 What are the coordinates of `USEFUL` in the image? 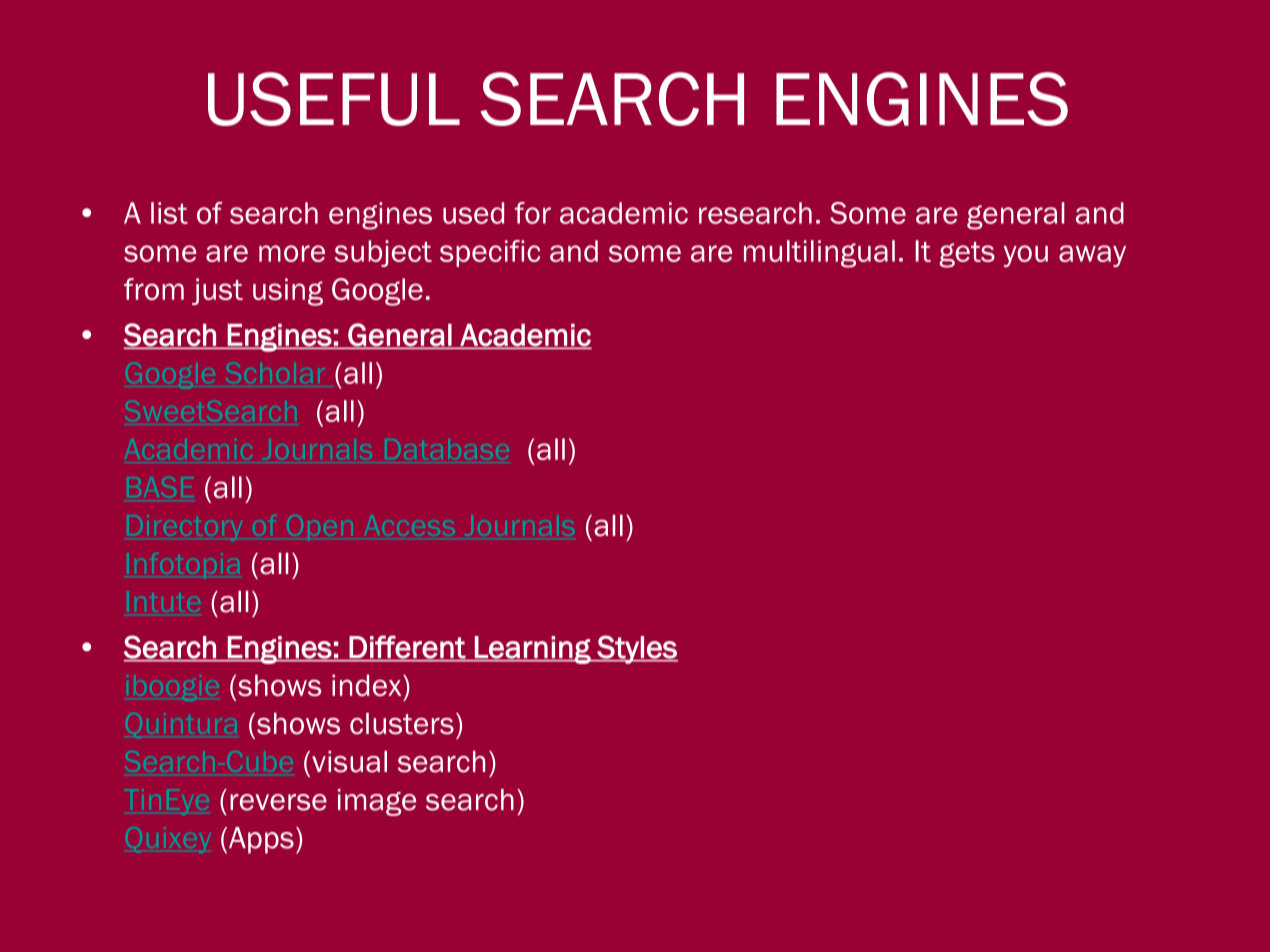 It's located at (334, 99).
